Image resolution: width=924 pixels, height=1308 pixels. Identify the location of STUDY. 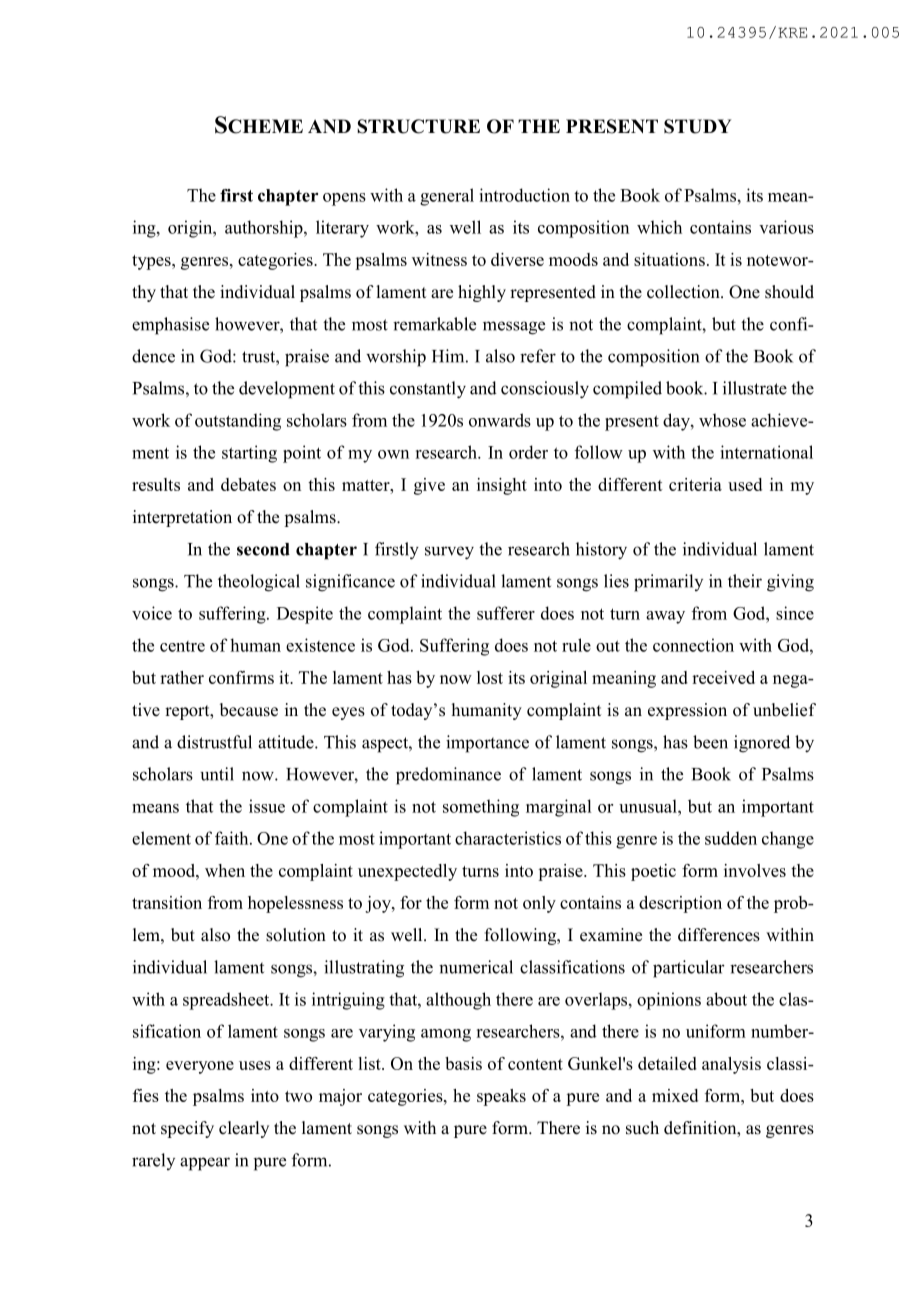
(697, 126).
